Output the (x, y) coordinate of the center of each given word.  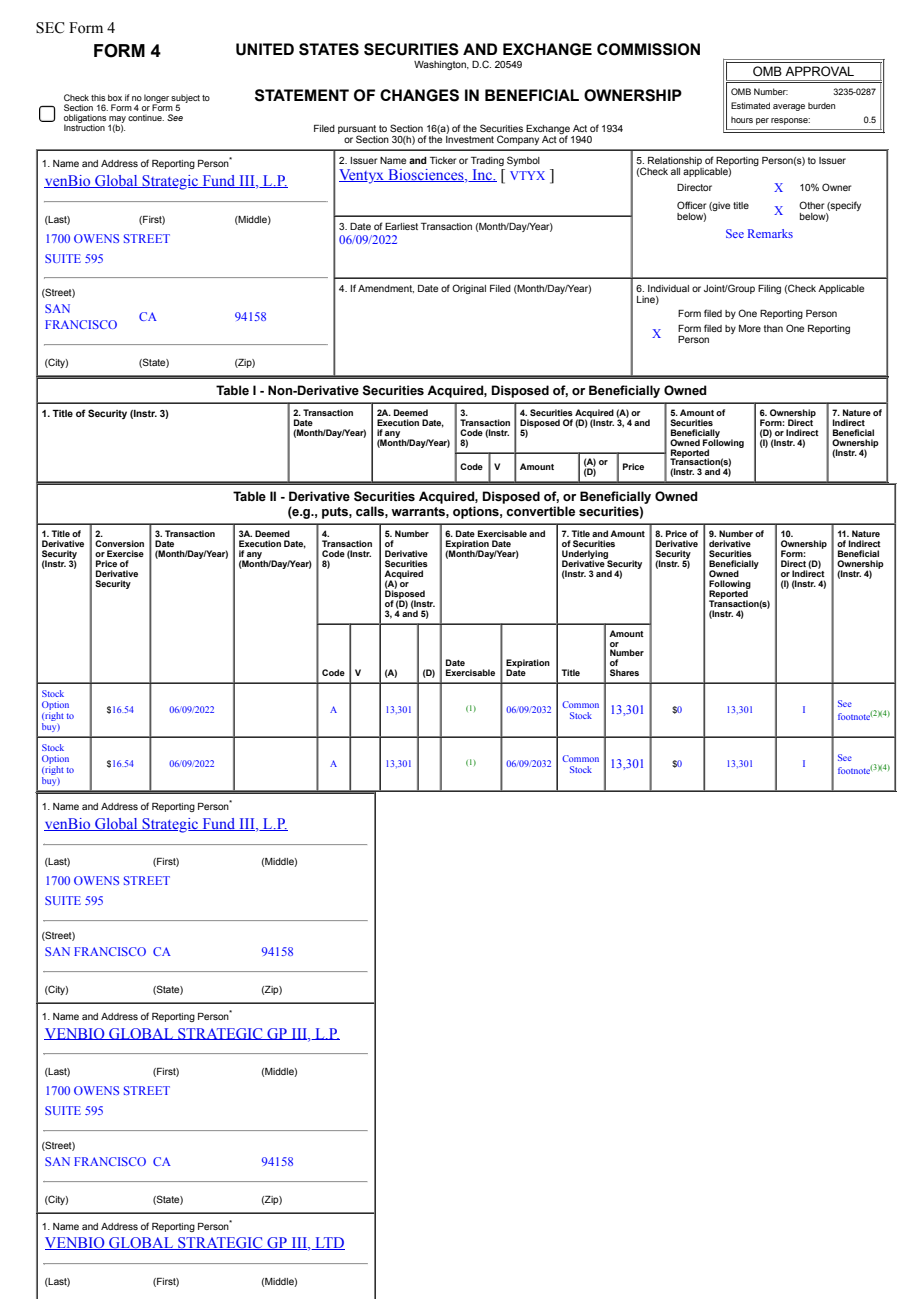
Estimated (750, 105)
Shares (624, 672)
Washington (441, 65)
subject (185, 100)
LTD (329, 1243)
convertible (540, 511)
